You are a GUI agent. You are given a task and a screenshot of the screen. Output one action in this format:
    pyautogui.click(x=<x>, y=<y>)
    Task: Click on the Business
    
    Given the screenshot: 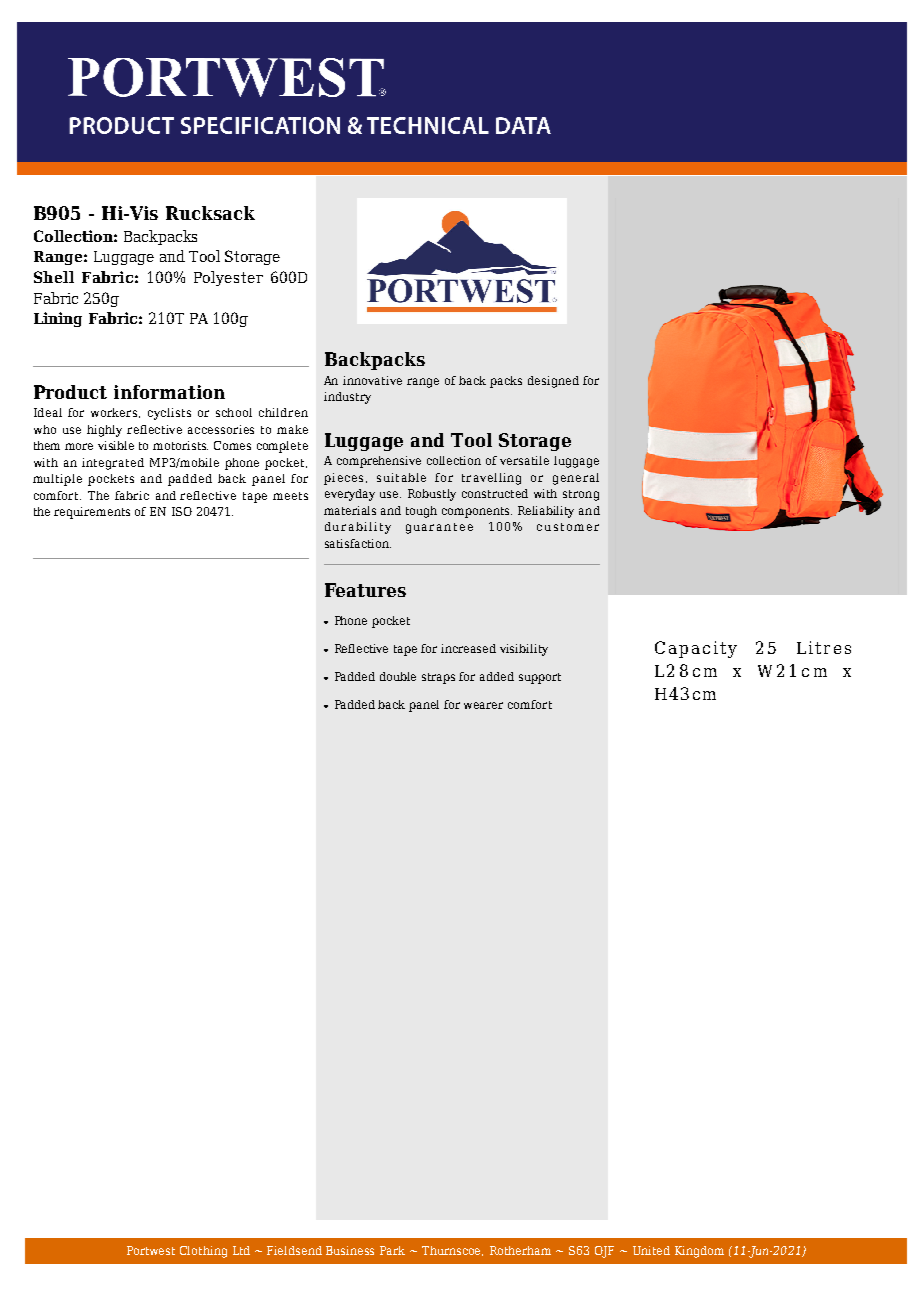 What is the action you would take?
    pyautogui.click(x=350, y=1250)
